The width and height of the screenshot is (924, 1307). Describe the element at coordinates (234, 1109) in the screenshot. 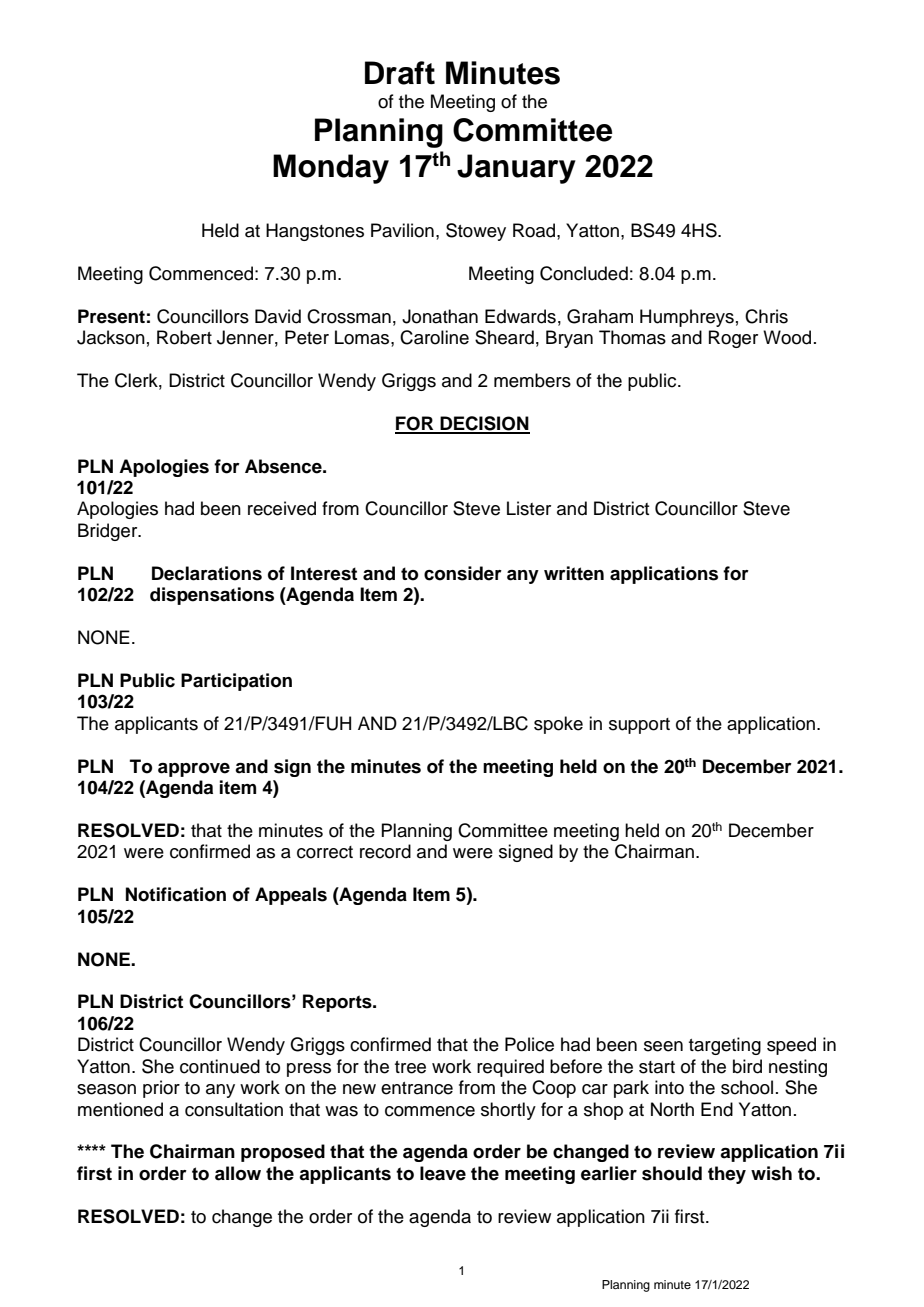

I see `consultation` at that location.
